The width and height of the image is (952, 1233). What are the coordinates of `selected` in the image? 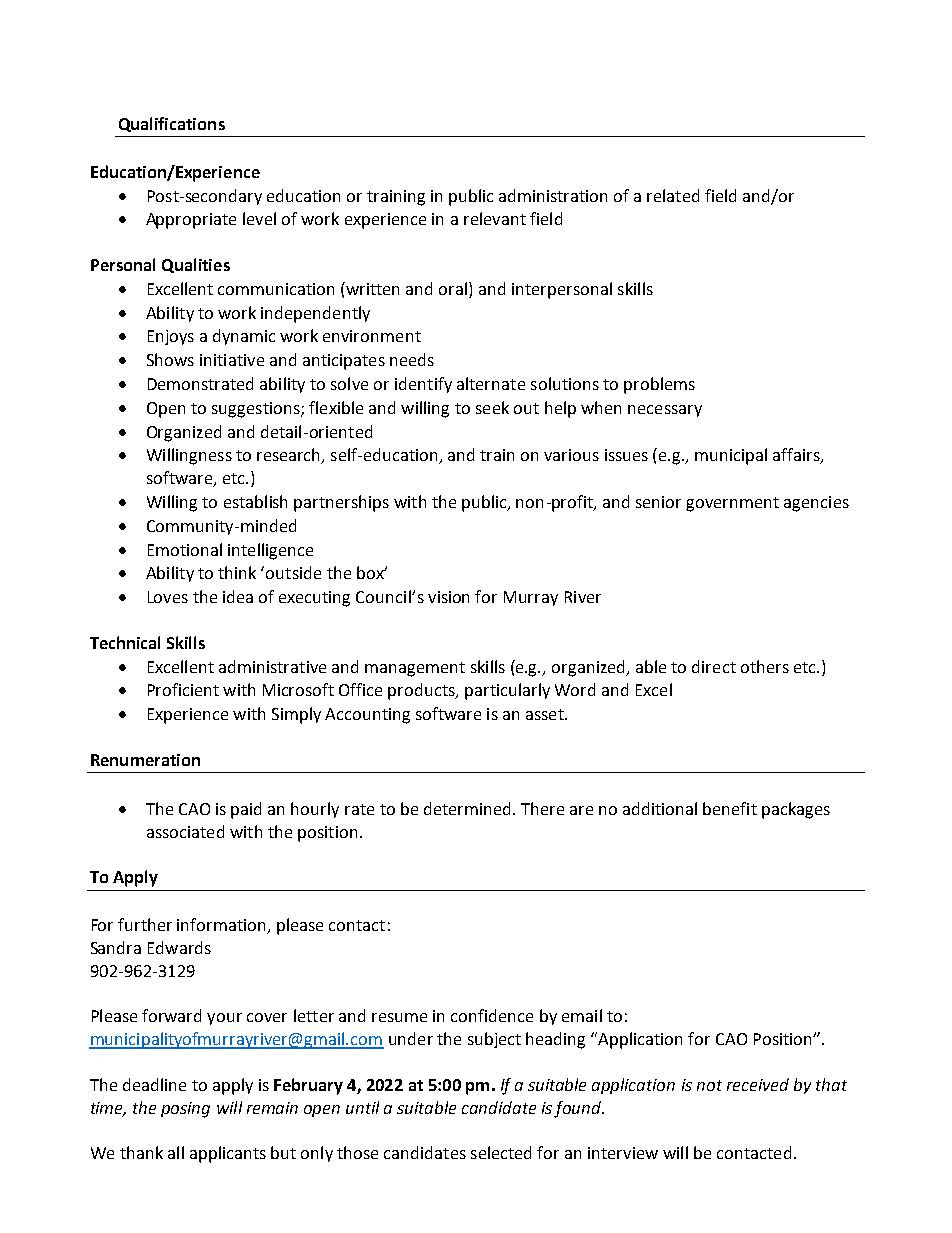 It's located at (501, 1152).
